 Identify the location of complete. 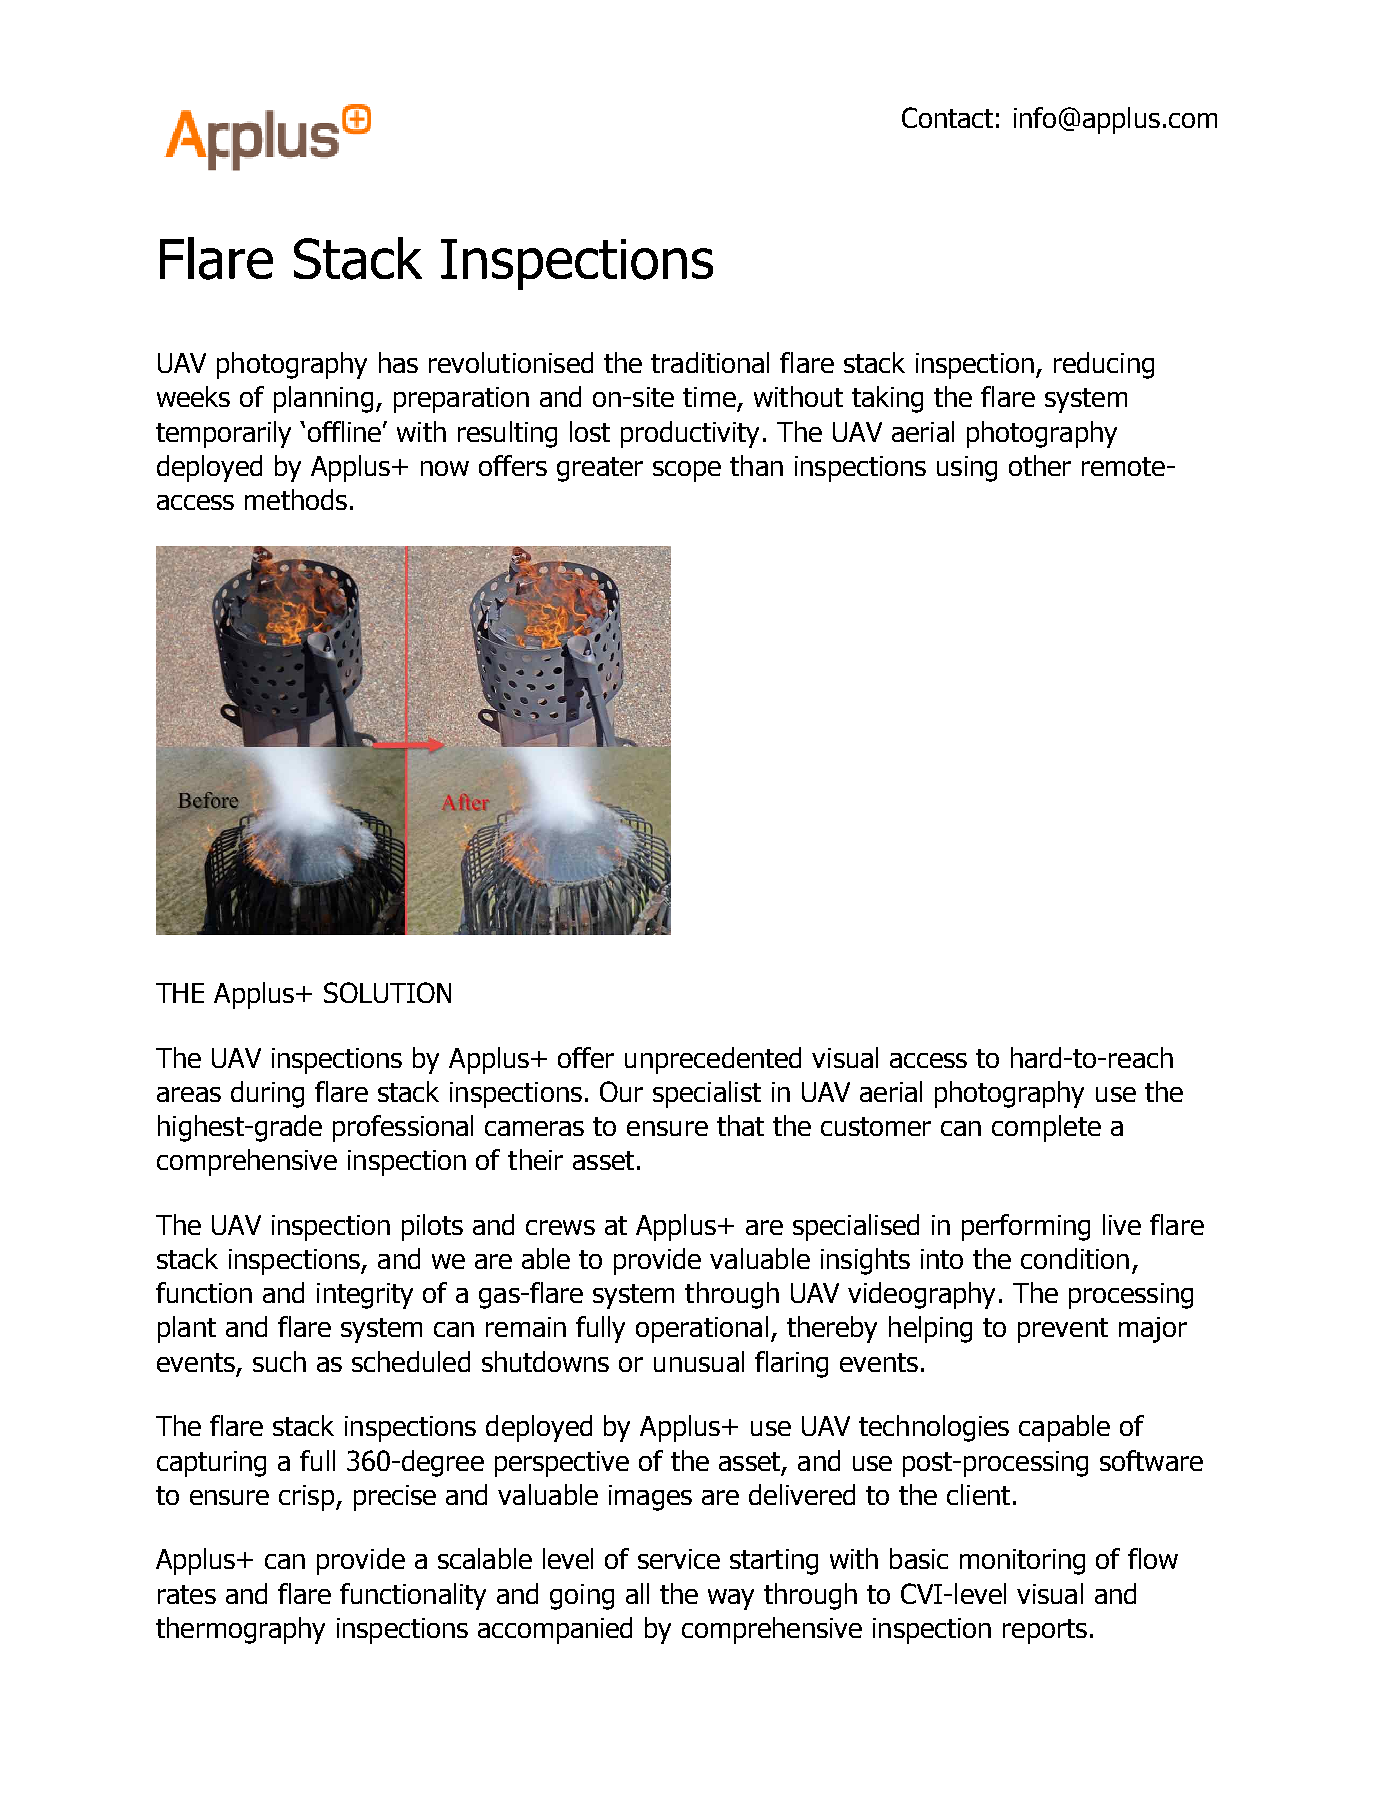
(1046, 1128).
